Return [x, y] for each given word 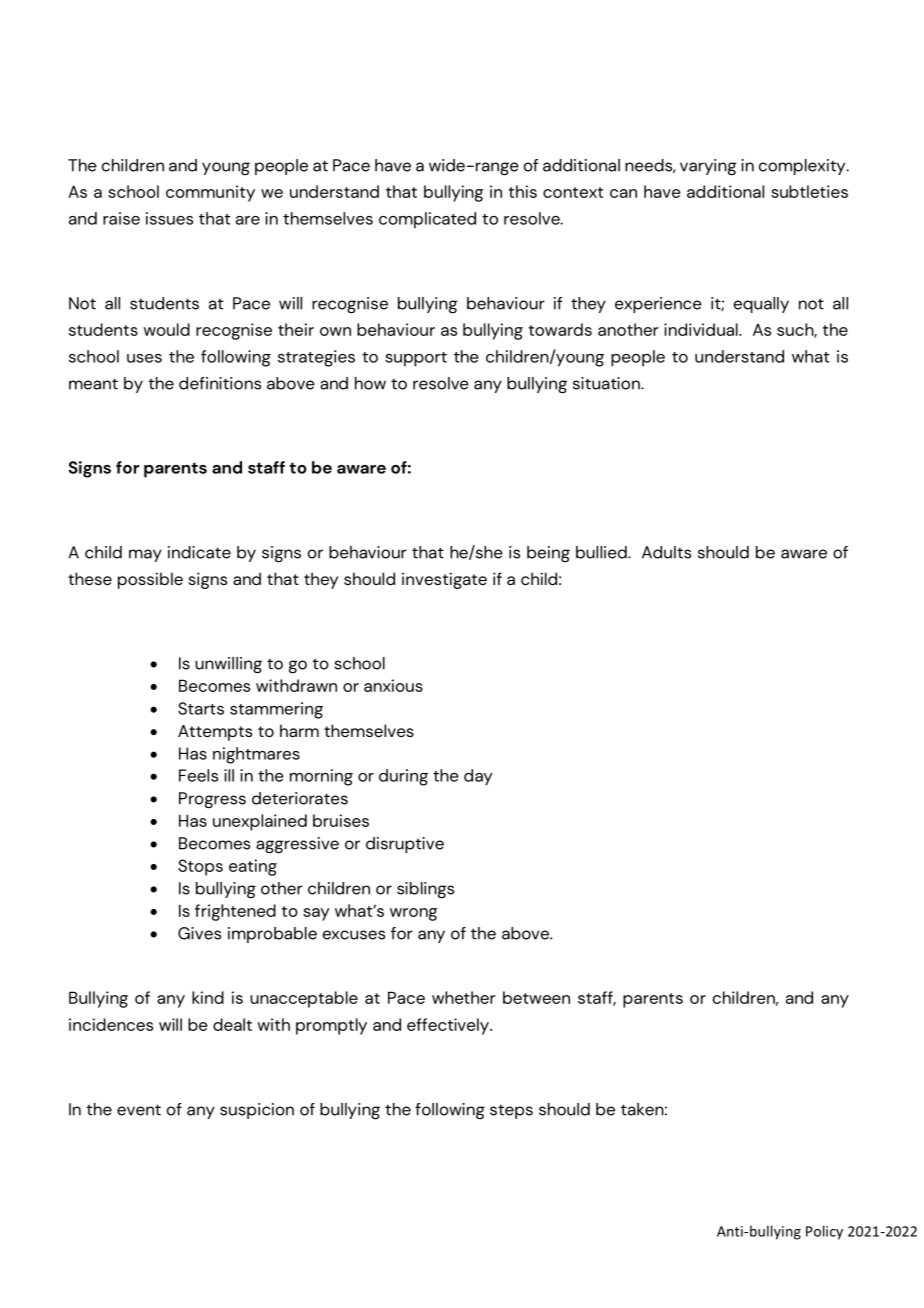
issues [169, 218]
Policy [824, 1232]
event [139, 1110]
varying [708, 167]
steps [511, 1111]
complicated [427, 220]
